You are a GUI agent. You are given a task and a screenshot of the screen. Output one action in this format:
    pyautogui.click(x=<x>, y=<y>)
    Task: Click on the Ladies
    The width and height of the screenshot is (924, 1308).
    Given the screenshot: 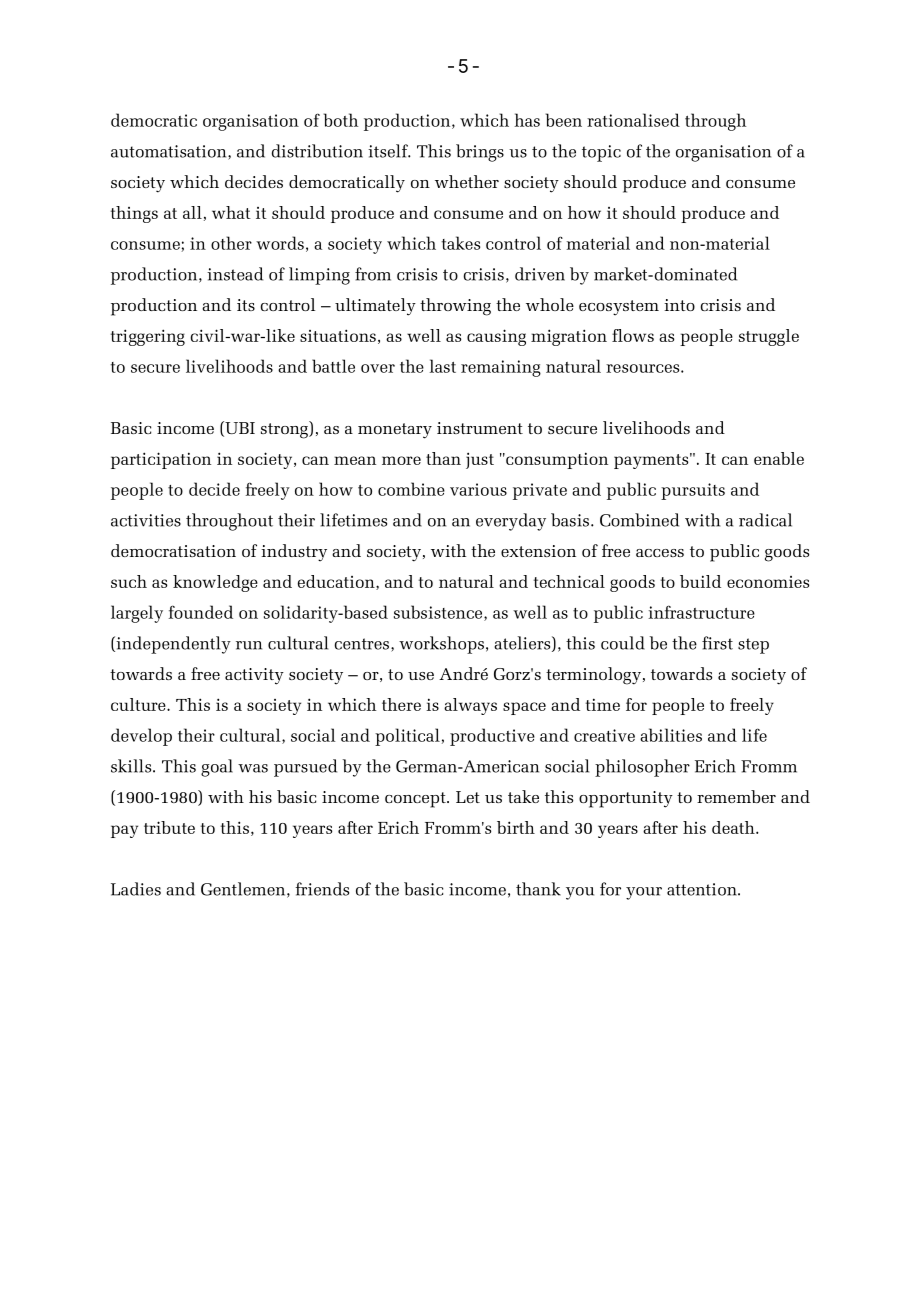 What is the action you would take?
    pyautogui.click(x=136, y=889)
